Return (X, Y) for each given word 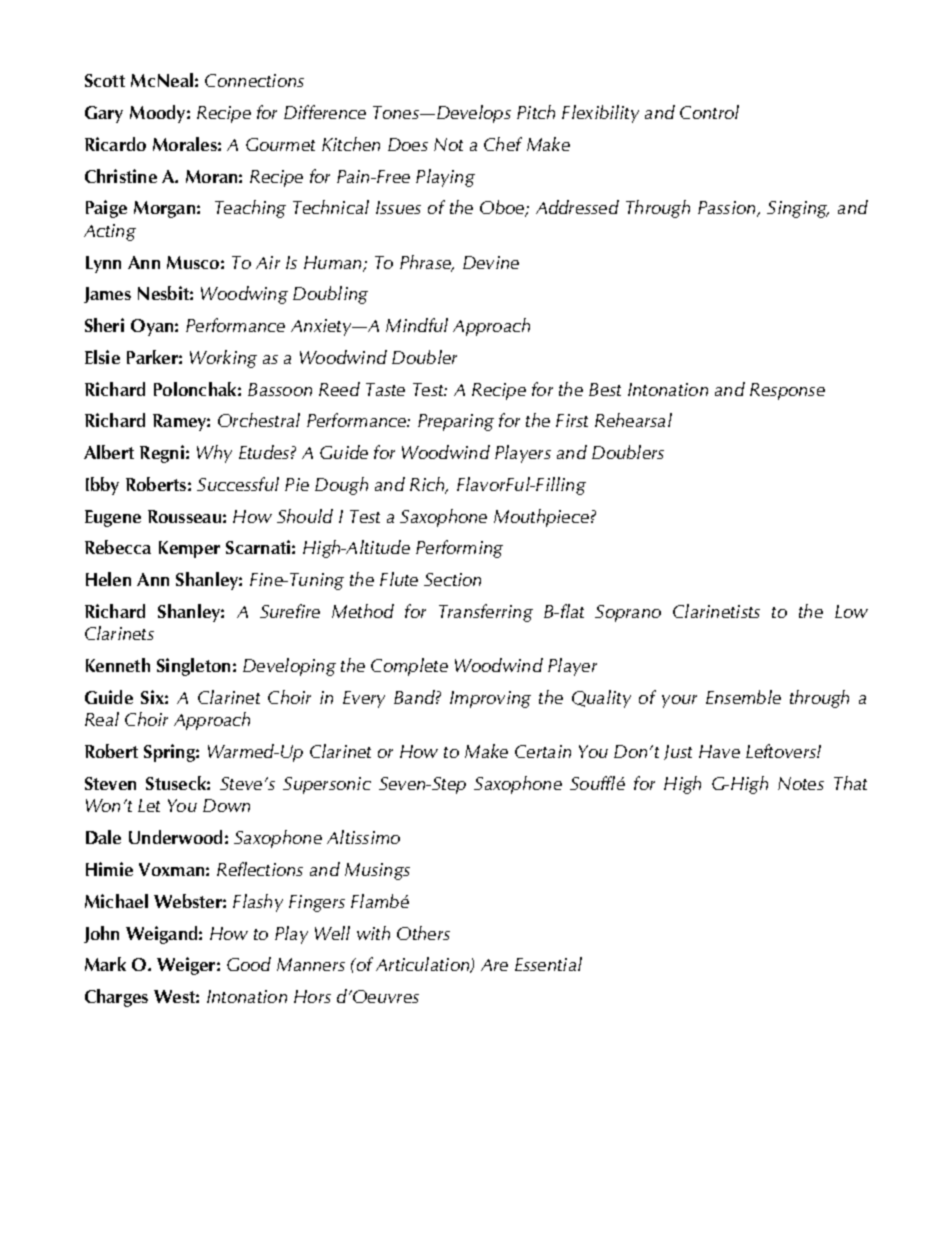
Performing (459, 549)
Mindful (417, 325)
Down (226, 805)
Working (223, 359)
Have (719, 751)
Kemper (189, 549)
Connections (254, 80)
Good (249, 964)
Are (494, 965)
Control (709, 112)
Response (787, 391)
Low (851, 611)
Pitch (536, 112)
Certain (543, 751)
